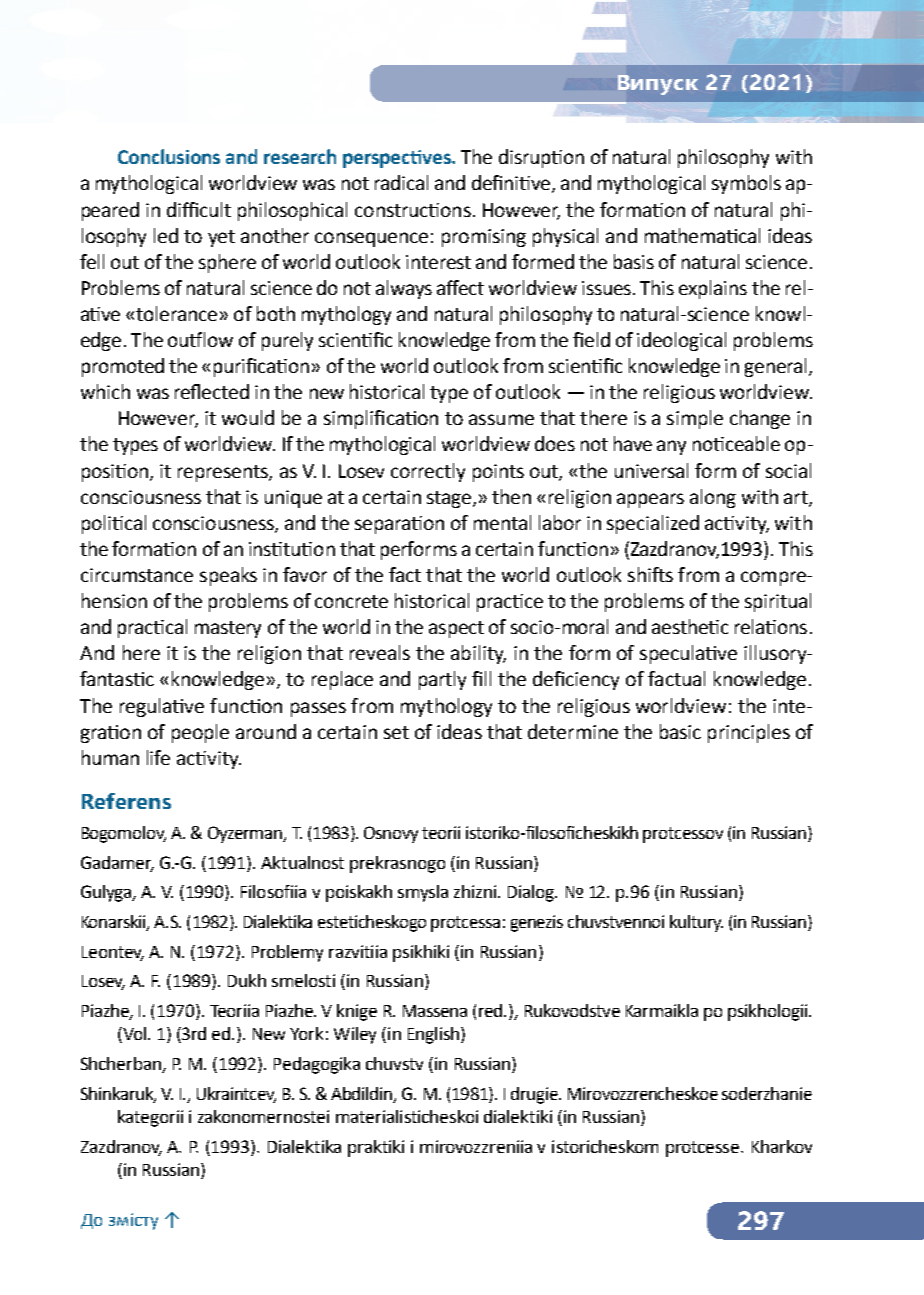  I want to click on aesthetic, so click(690, 626).
